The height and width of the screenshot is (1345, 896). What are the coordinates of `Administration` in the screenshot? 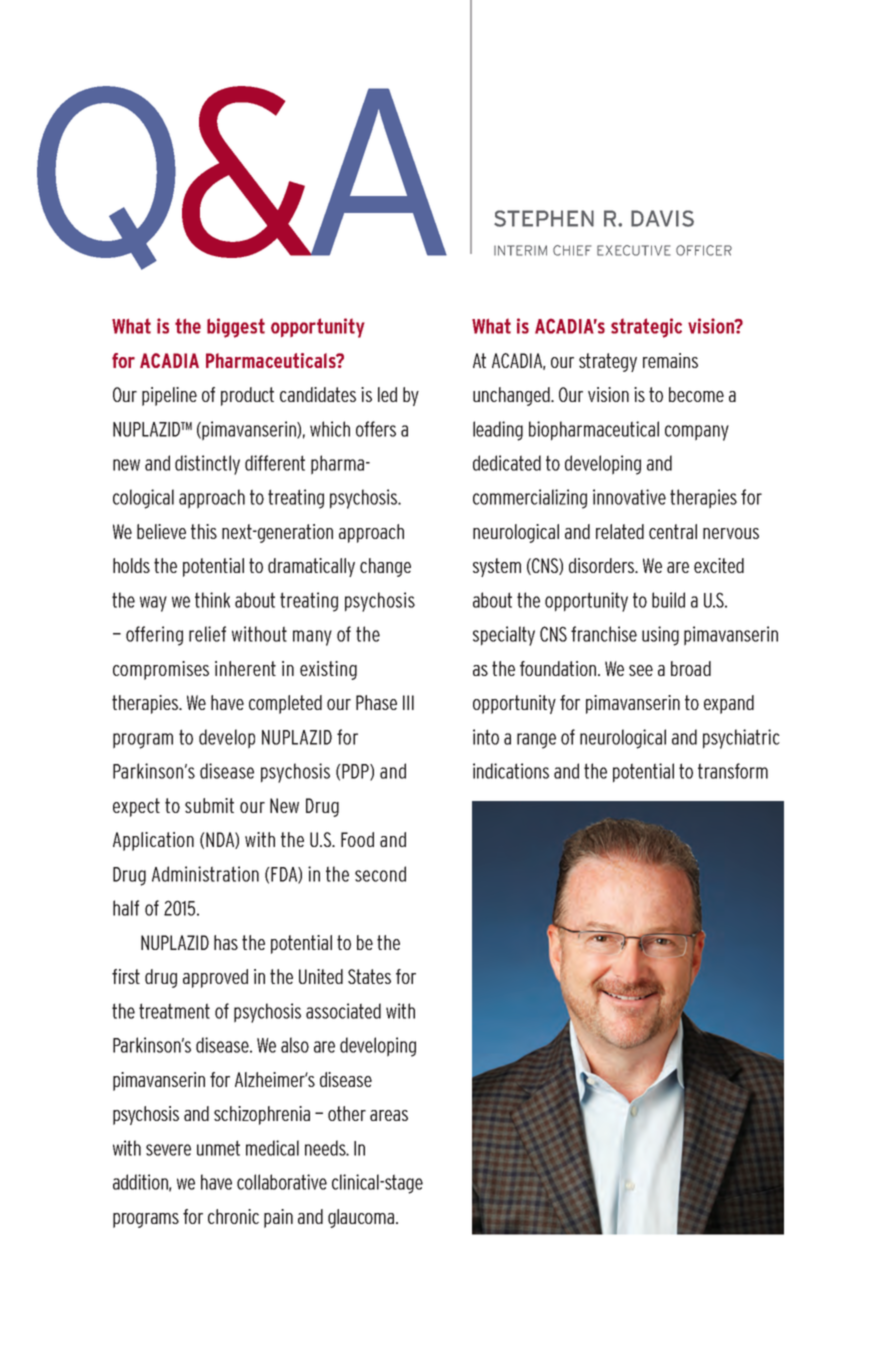 It's located at (205, 874).
